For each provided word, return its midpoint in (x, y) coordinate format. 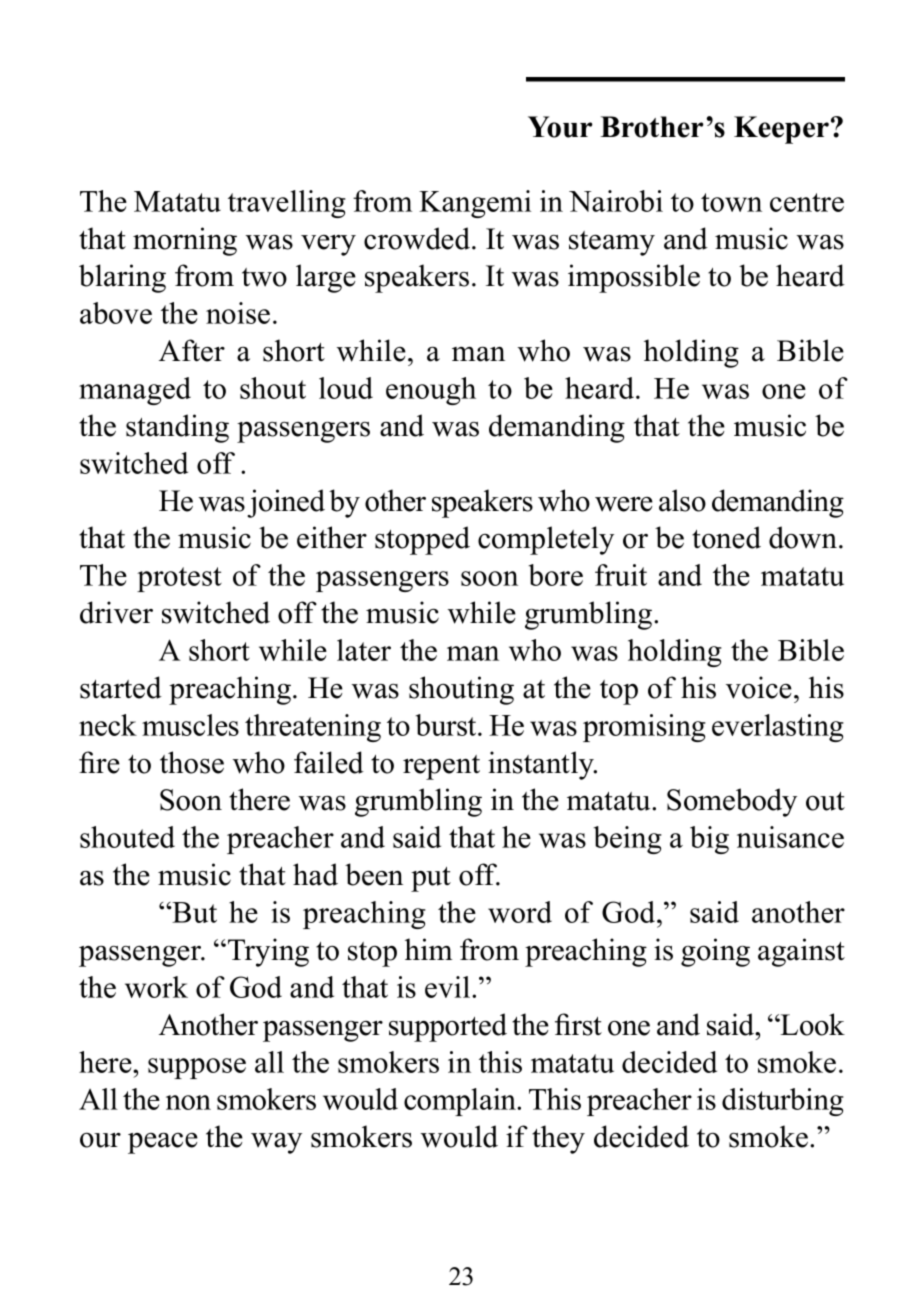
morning (185, 241)
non (188, 1102)
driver (116, 612)
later (364, 650)
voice (759, 687)
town (731, 202)
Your (560, 127)
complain (461, 1102)
